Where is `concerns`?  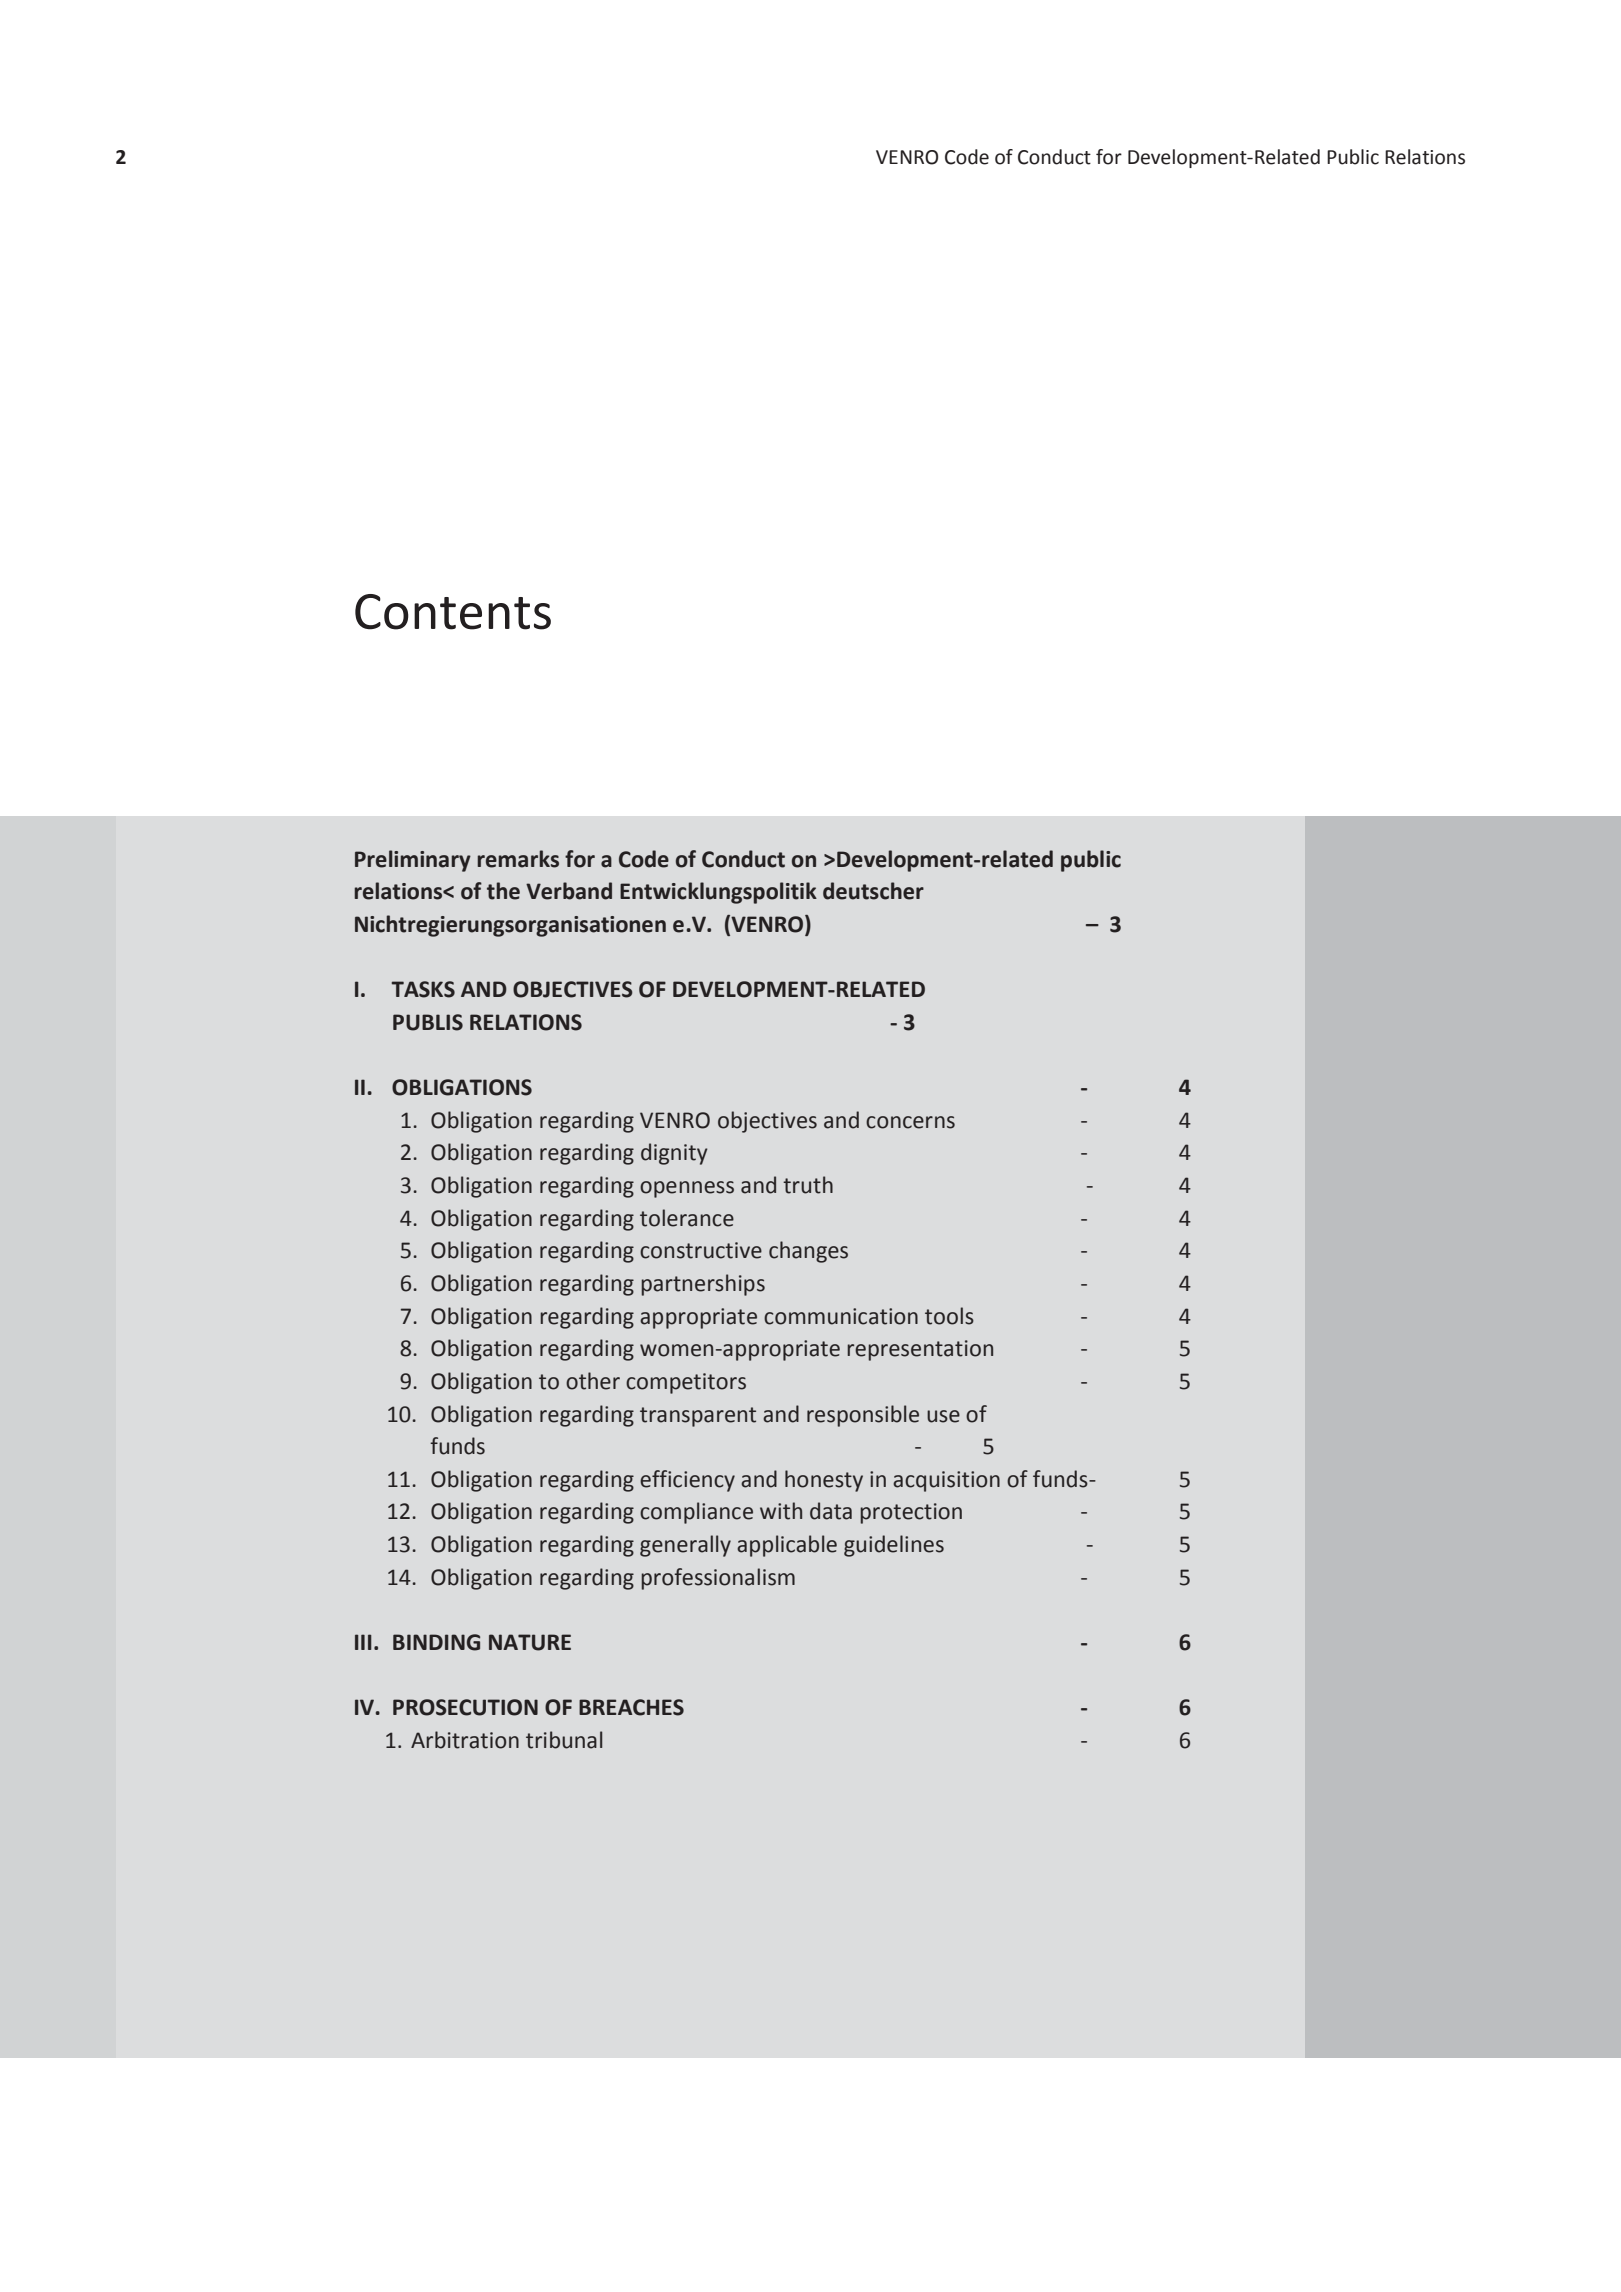
concerns is located at coordinates (910, 1122).
